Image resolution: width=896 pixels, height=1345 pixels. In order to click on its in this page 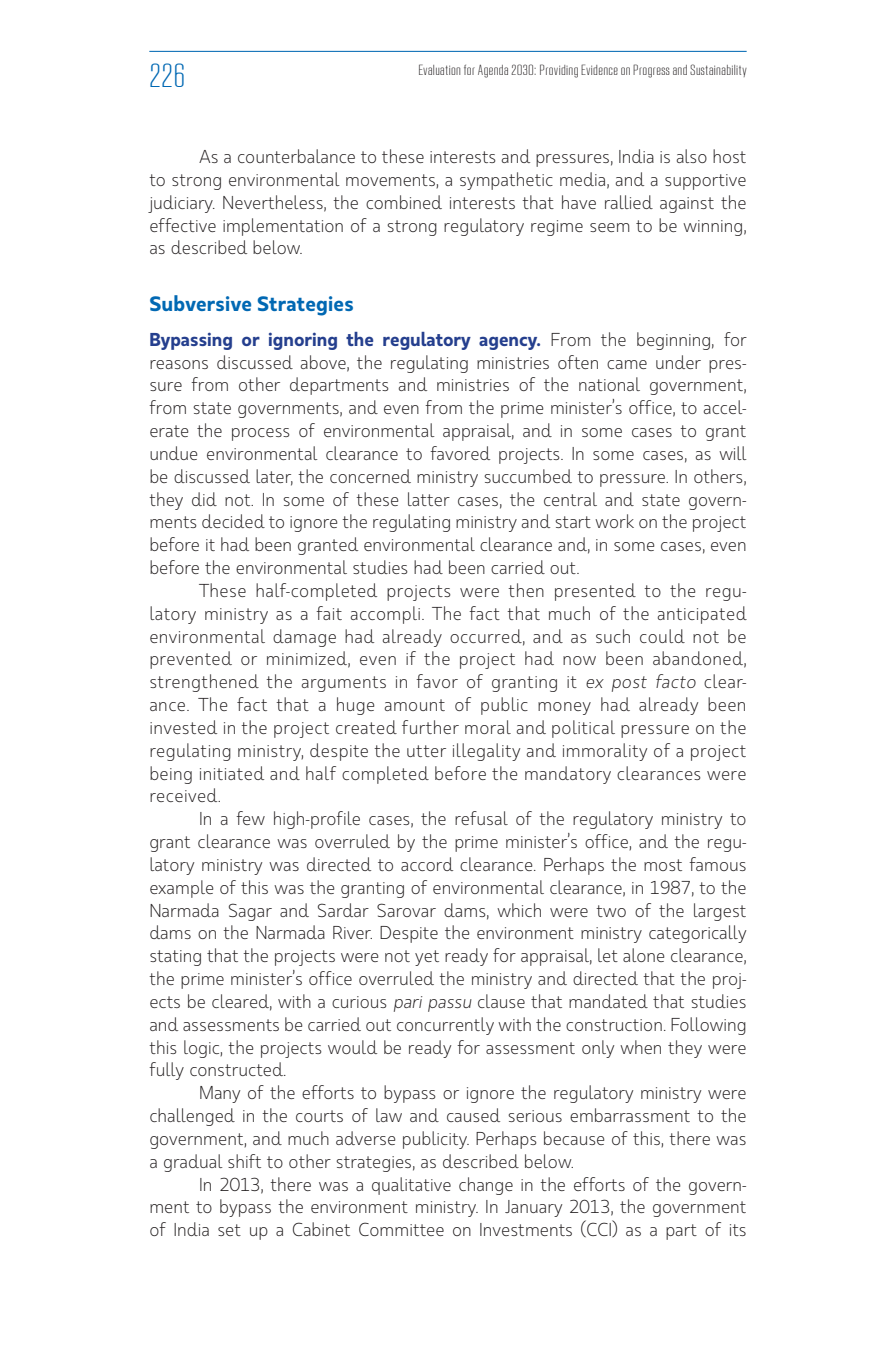, I will do `click(738, 1230)`.
